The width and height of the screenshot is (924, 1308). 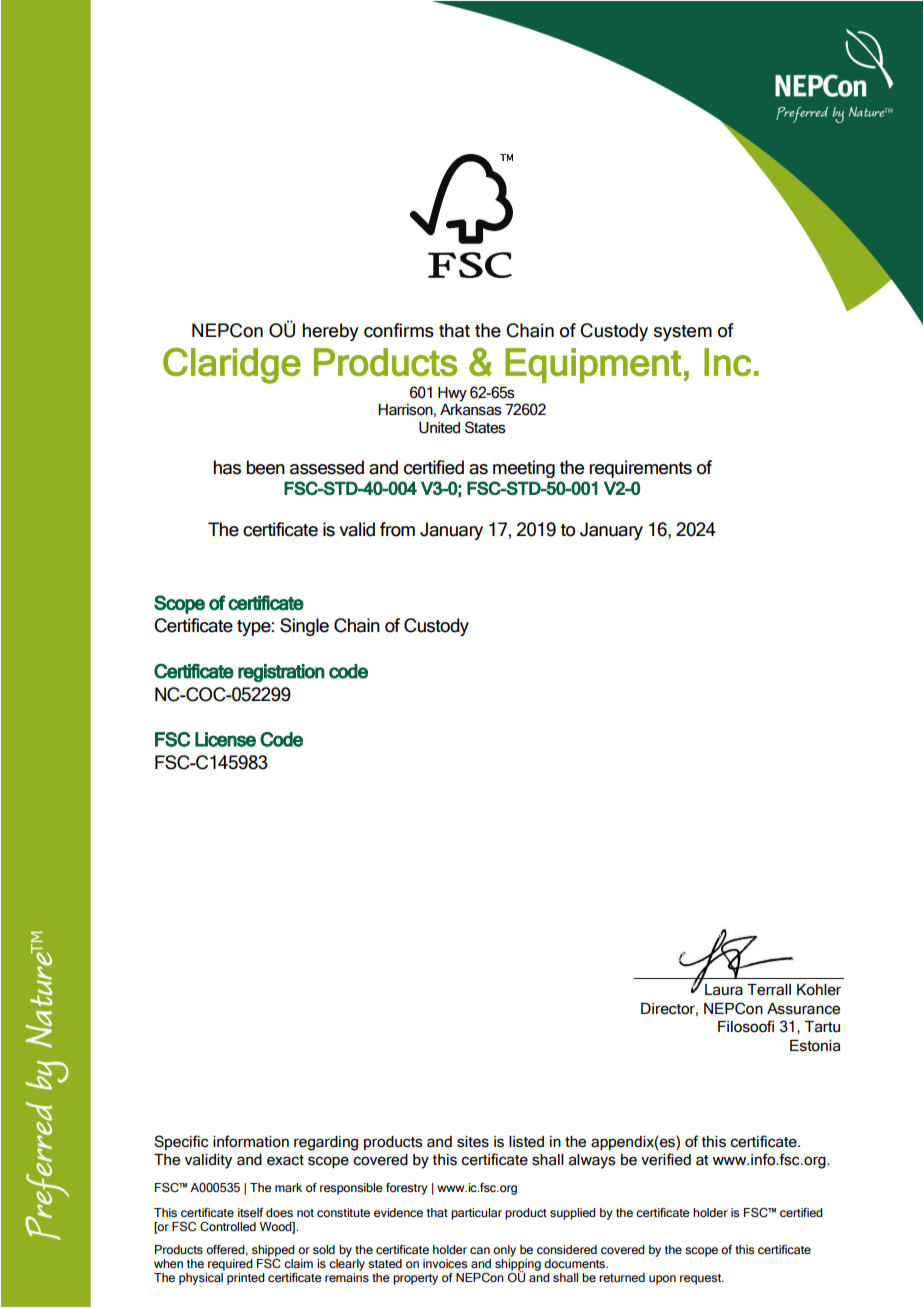 What do you see at coordinates (819, 990) in the screenshot?
I see `Kohler` at bounding box center [819, 990].
